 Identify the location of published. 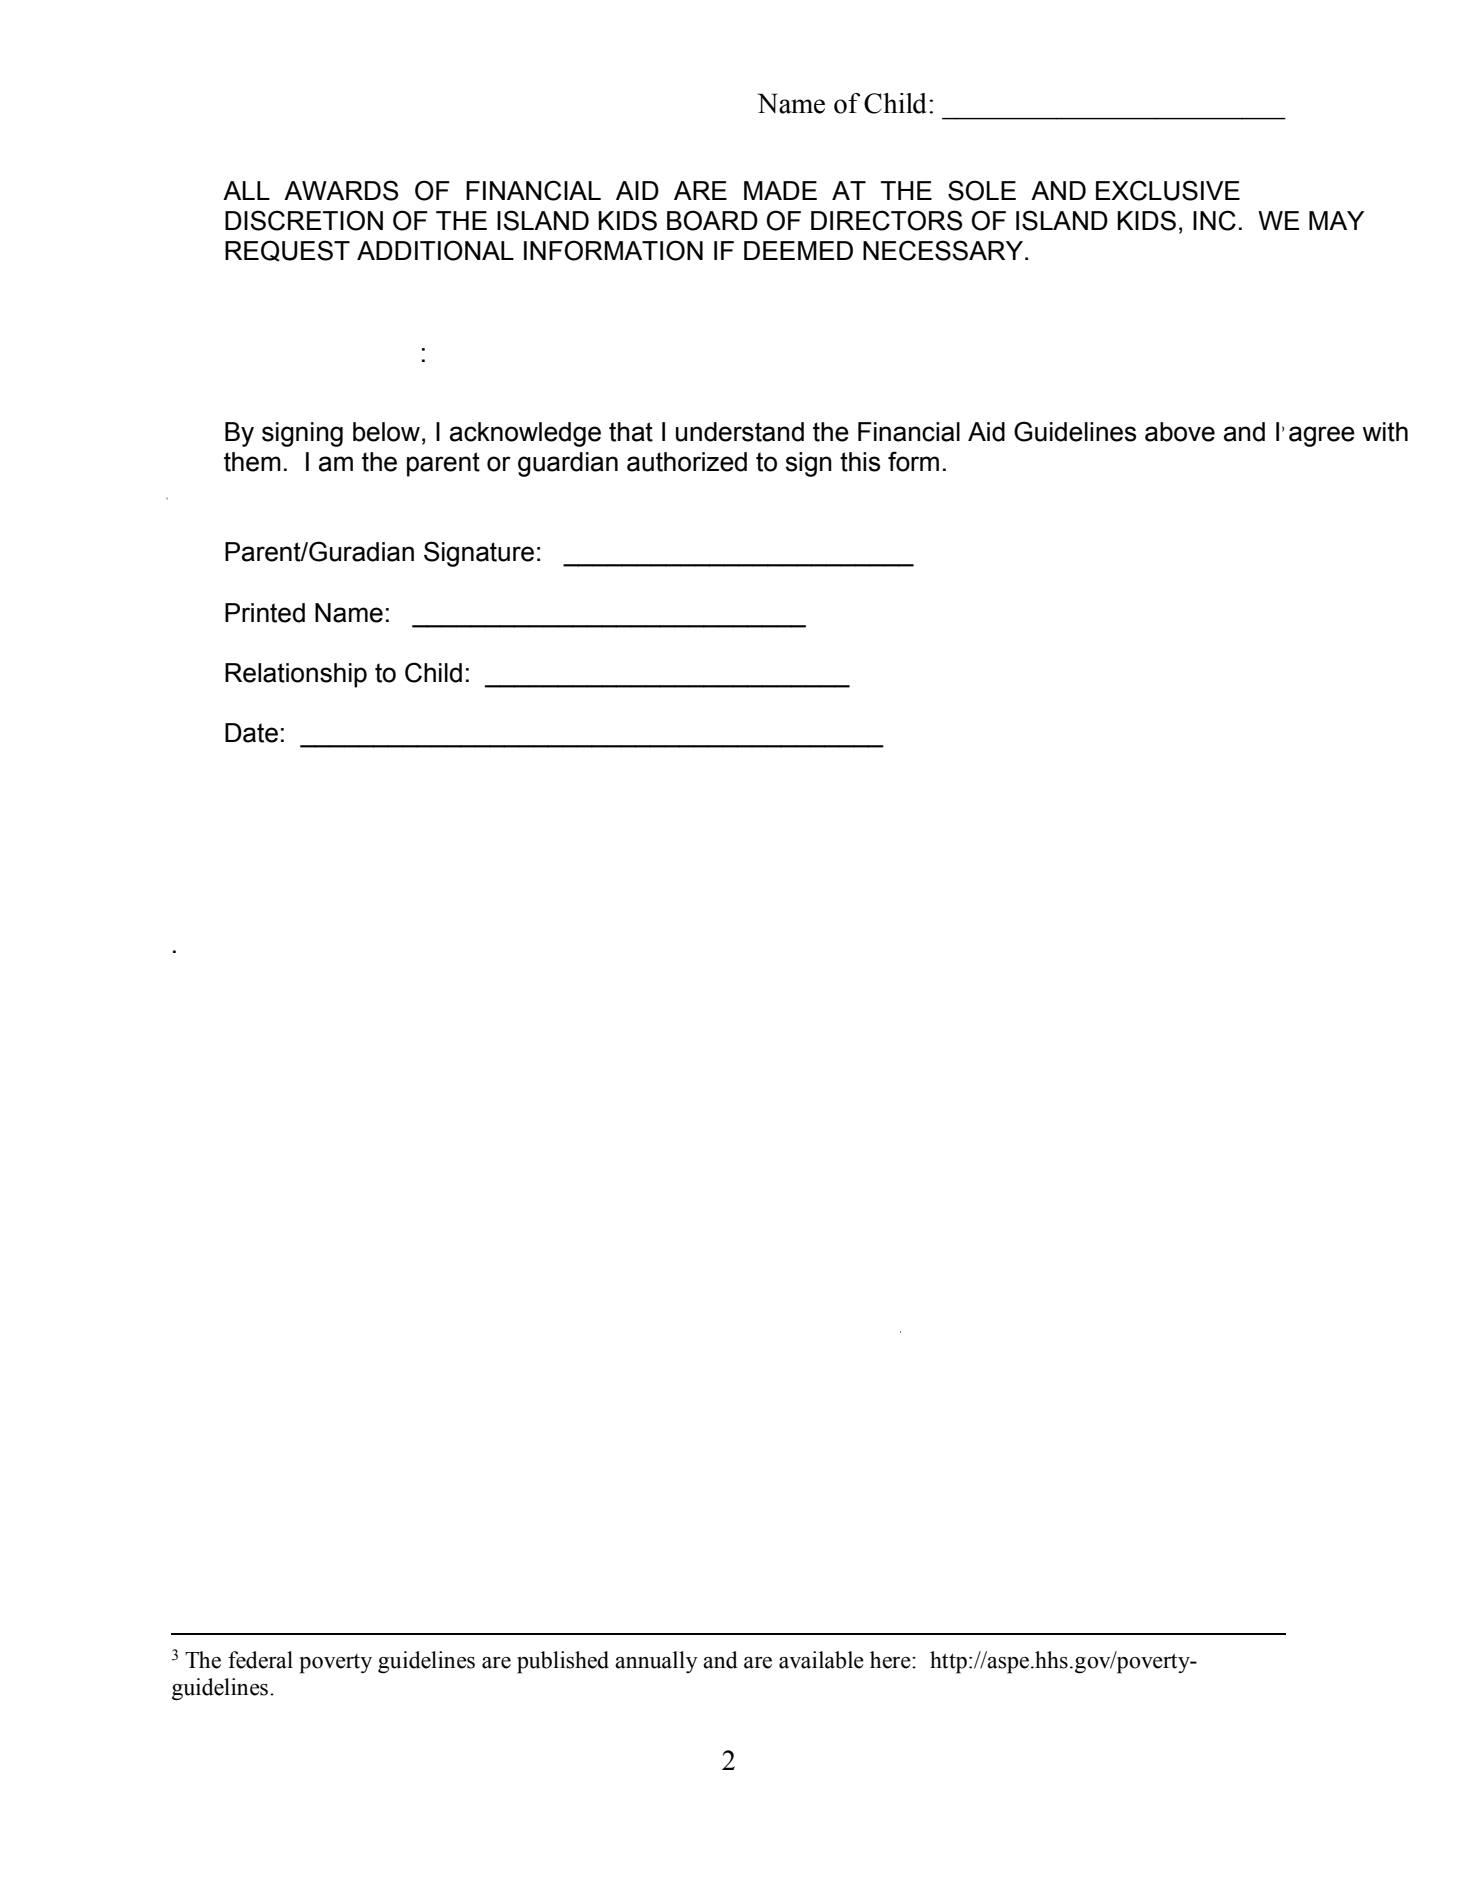
(563, 1662).
